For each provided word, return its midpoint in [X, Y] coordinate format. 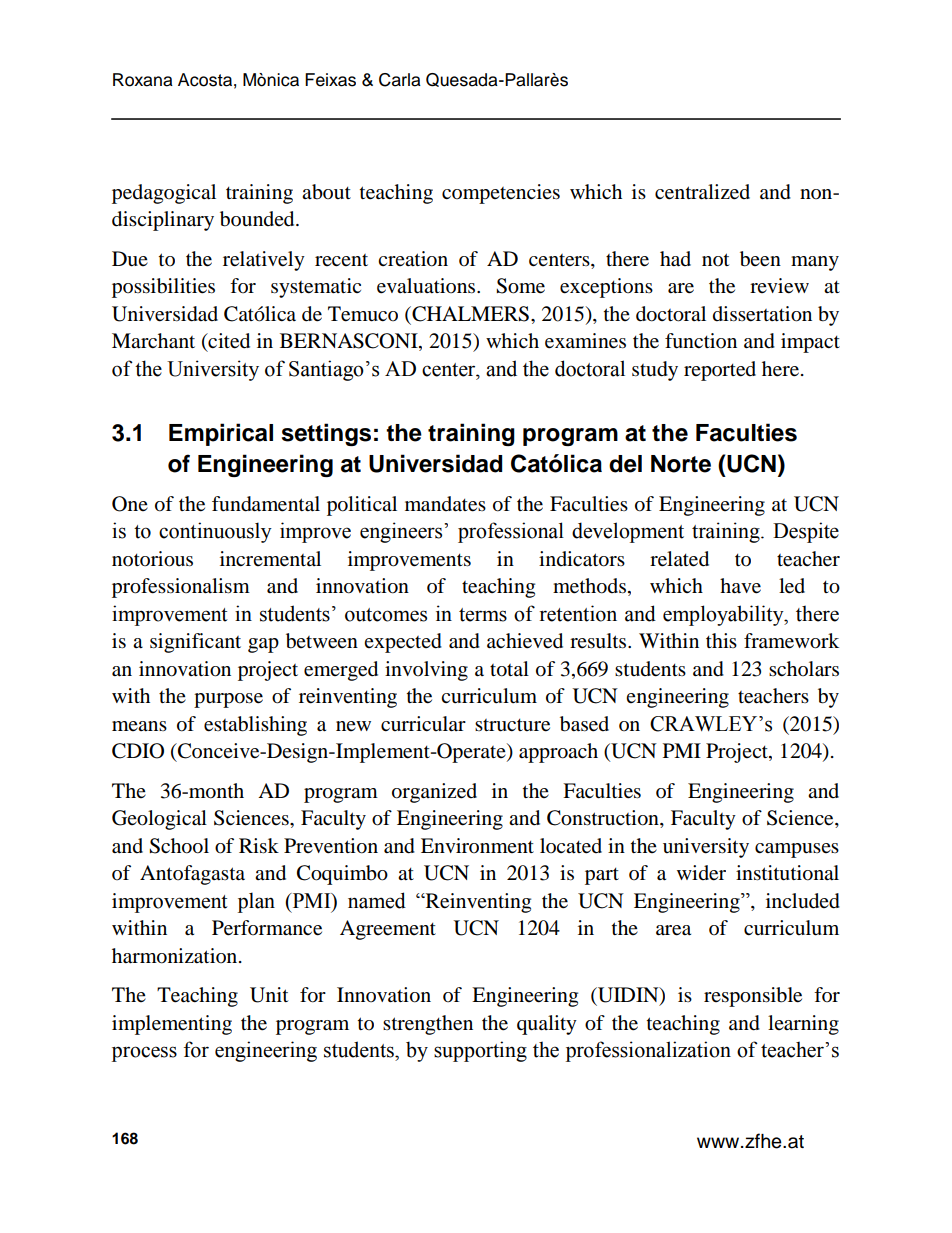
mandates [445, 504]
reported [720, 371]
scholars [804, 669]
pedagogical [164, 194]
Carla [400, 80]
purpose [228, 700]
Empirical [221, 434]
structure [512, 725]
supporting [480, 1051]
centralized [702, 192]
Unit [269, 995]
